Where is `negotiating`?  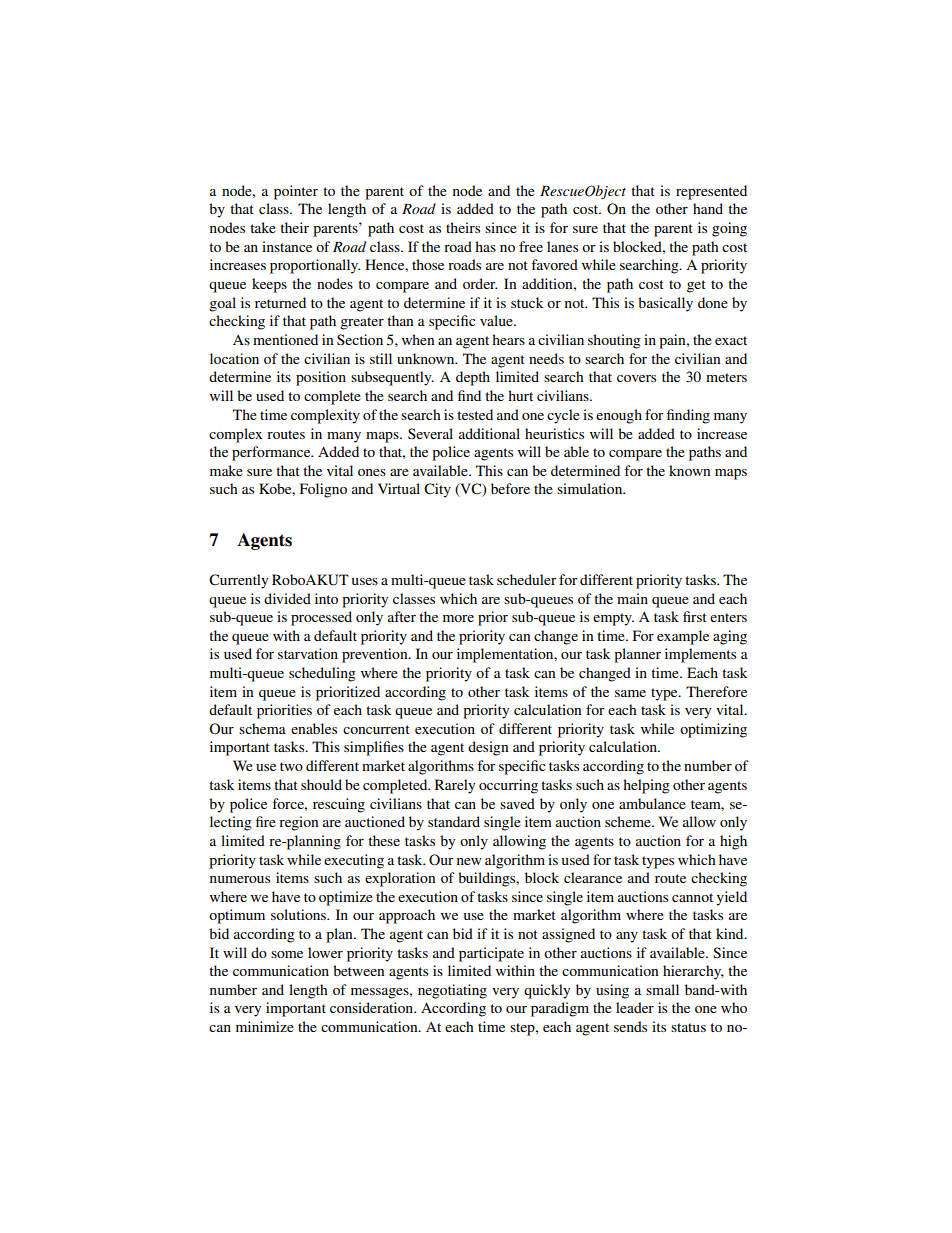
negotiating is located at coordinates (452, 991).
